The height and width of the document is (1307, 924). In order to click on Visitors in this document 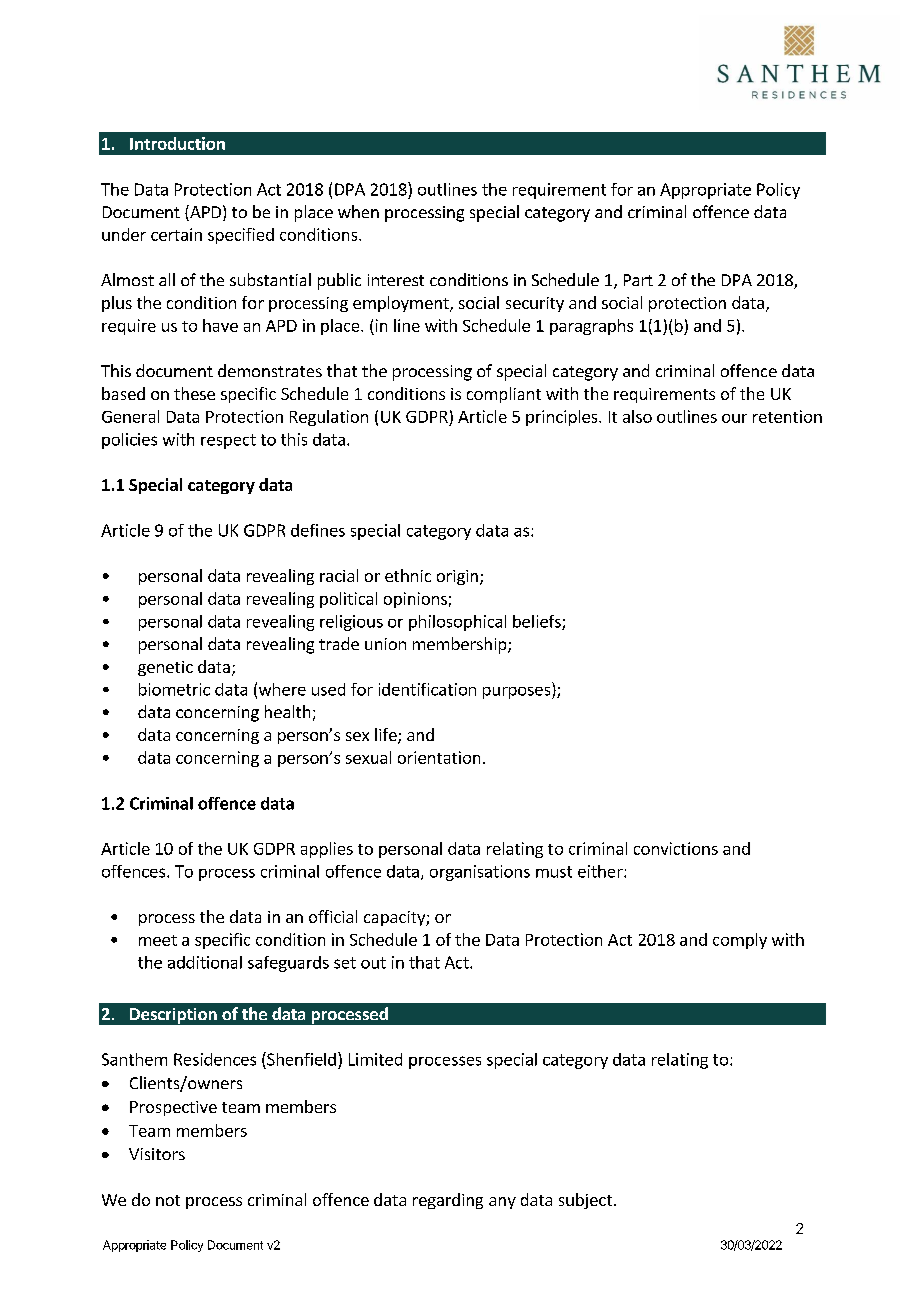, I will do `click(157, 1154)`.
